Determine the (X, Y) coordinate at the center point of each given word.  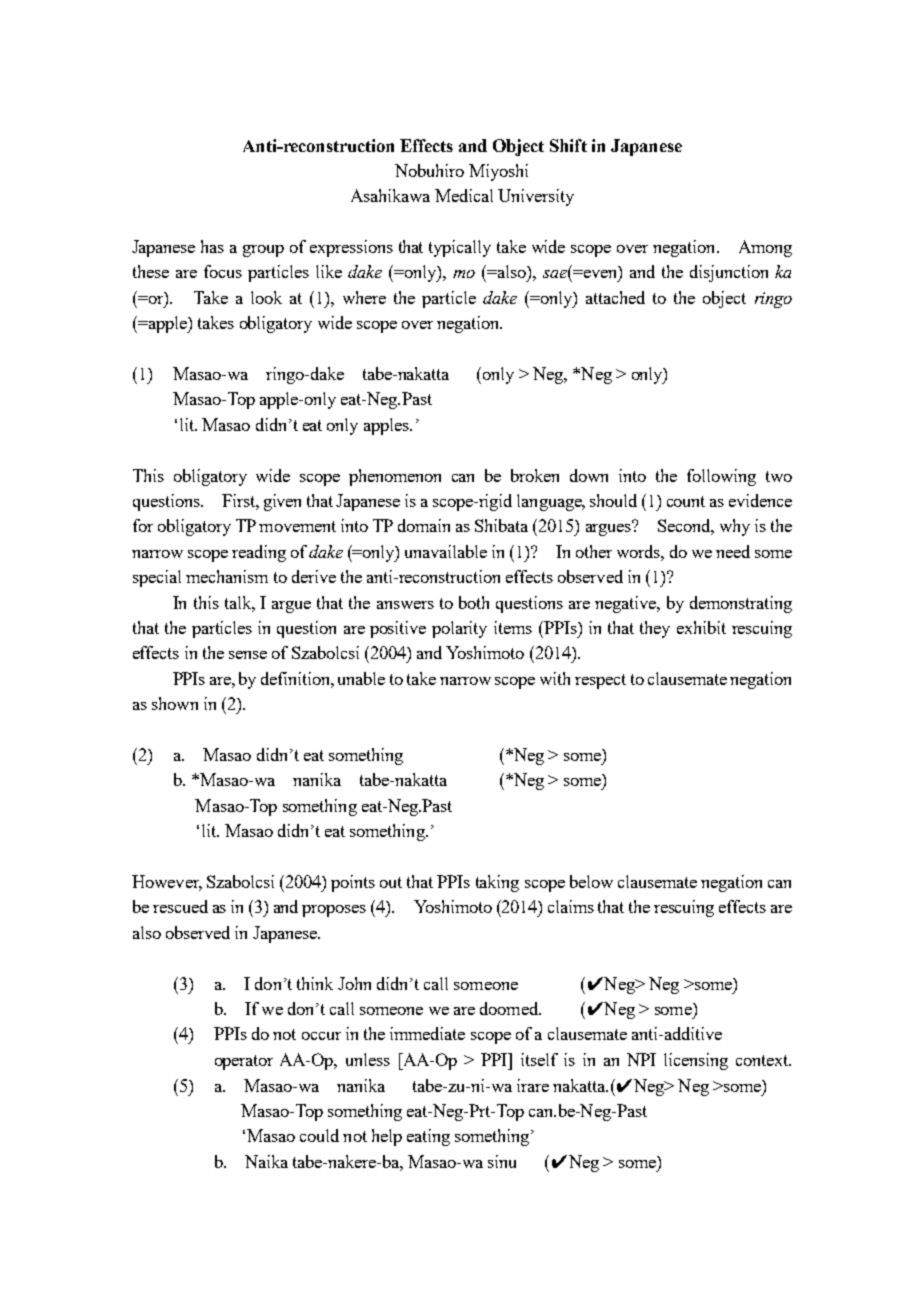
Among (765, 248)
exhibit (701, 627)
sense (248, 655)
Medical (464, 195)
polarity (459, 629)
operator (244, 1062)
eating (428, 1137)
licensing (696, 1061)
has (212, 246)
